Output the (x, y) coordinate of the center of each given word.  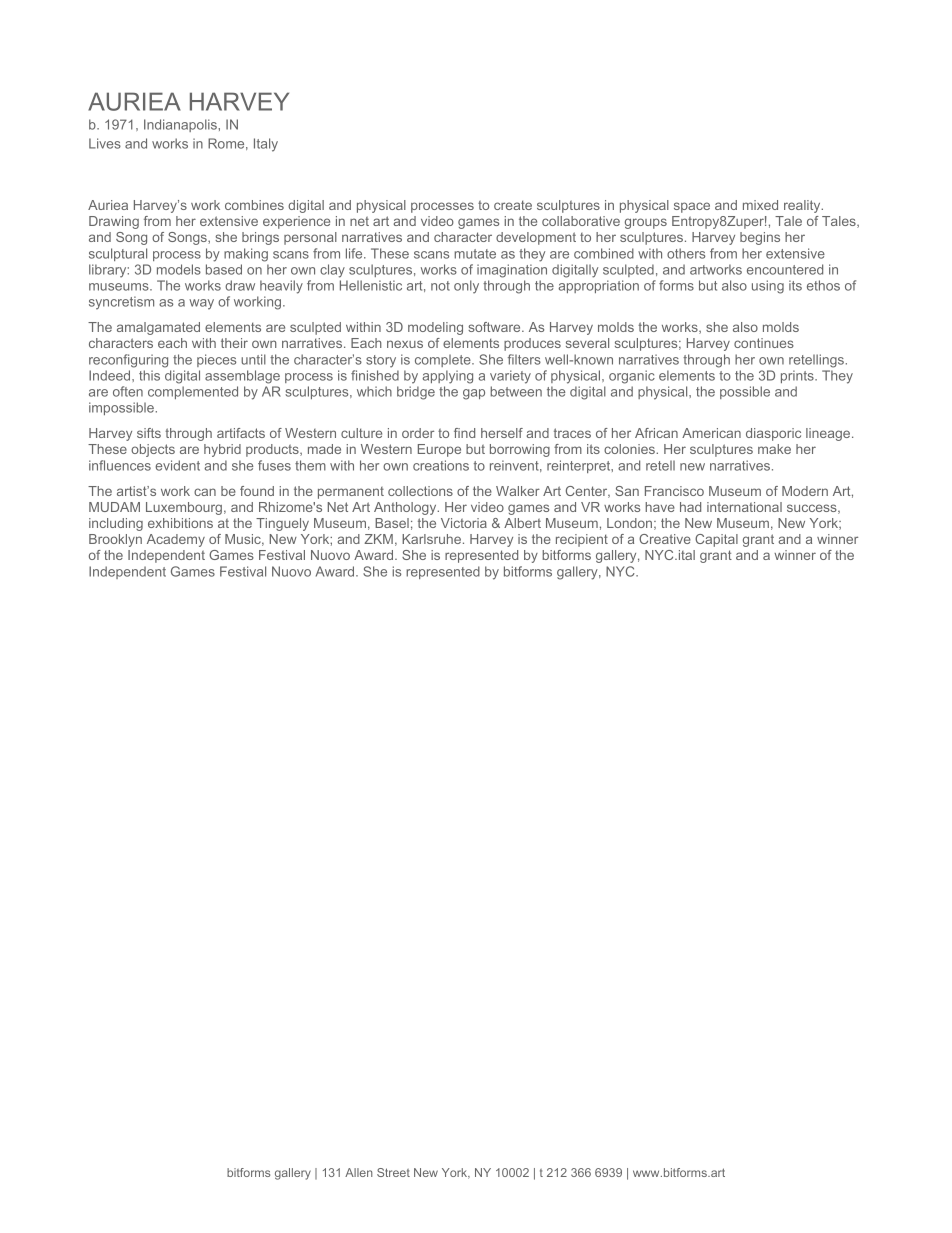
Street (393, 1172)
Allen (359, 1172)
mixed (760, 205)
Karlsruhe (431, 539)
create (513, 205)
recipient (582, 540)
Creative (665, 539)
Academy (176, 540)
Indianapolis (181, 125)
